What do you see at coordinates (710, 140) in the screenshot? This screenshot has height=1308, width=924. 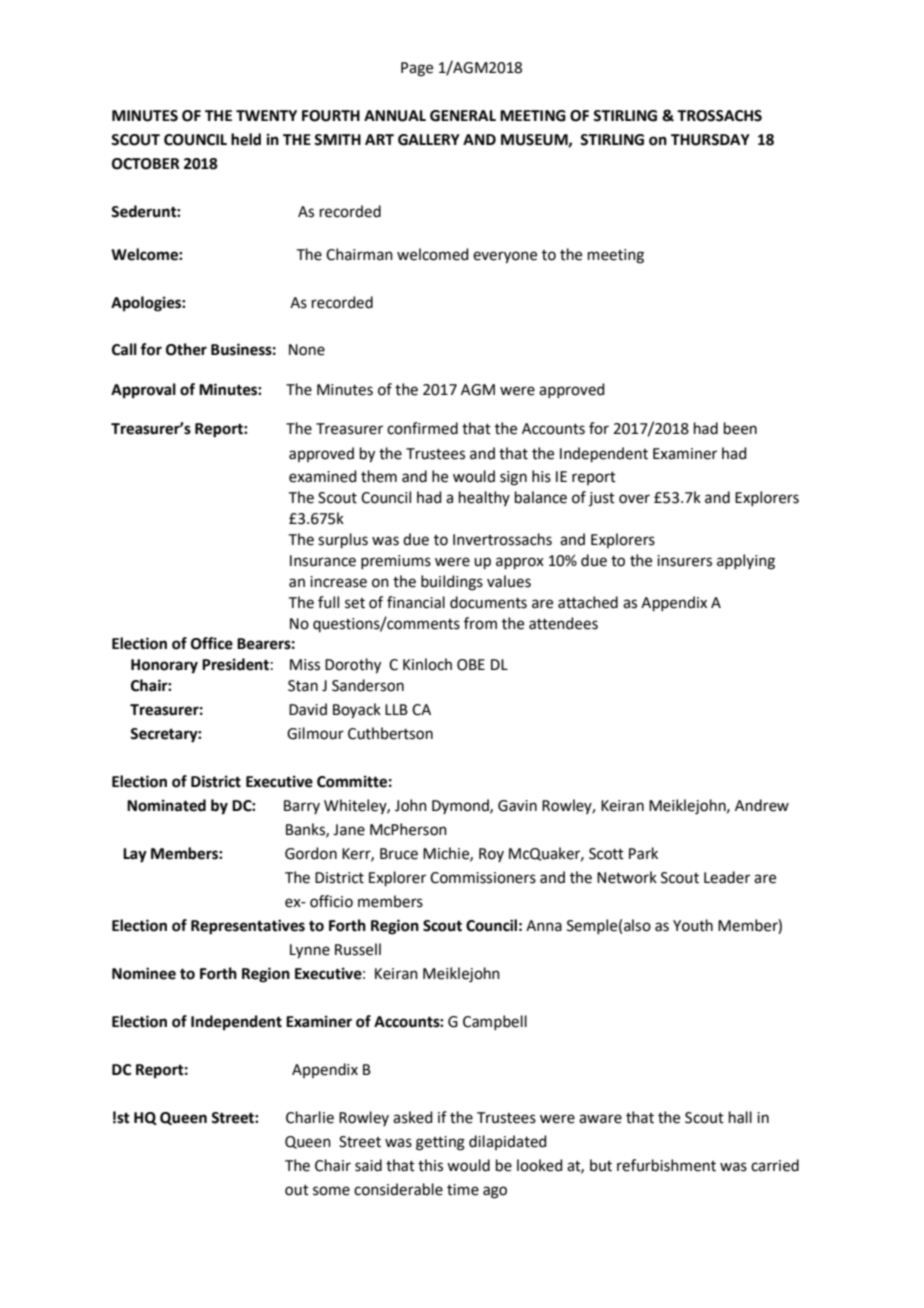 I see `THURSDAY` at bounding box center [710, 140].
